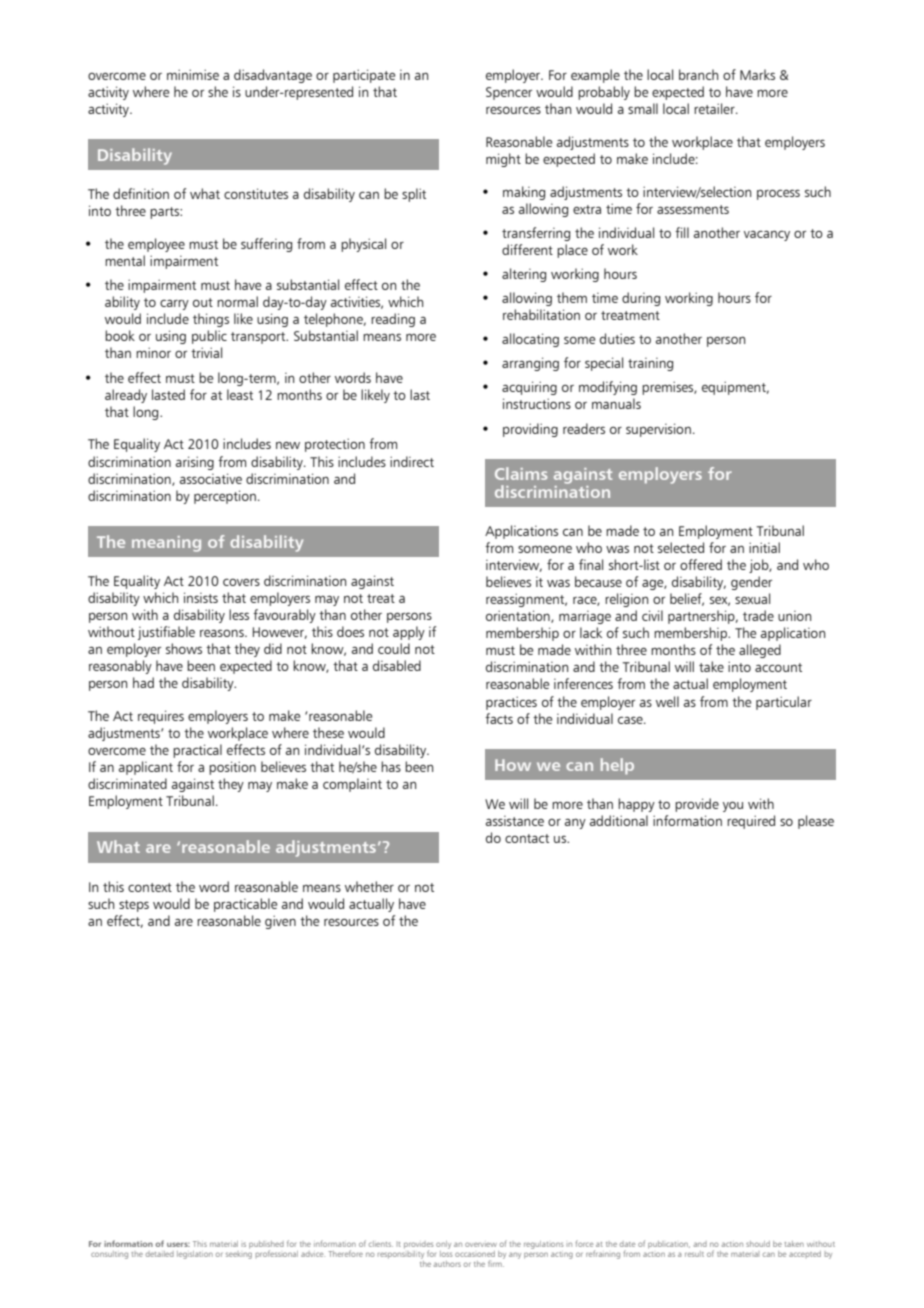 The height and width of the screenshot is (1308, 924). Describe the element at coordinates (509, 93) in the screenshot. I see `Spencer` at that location.
